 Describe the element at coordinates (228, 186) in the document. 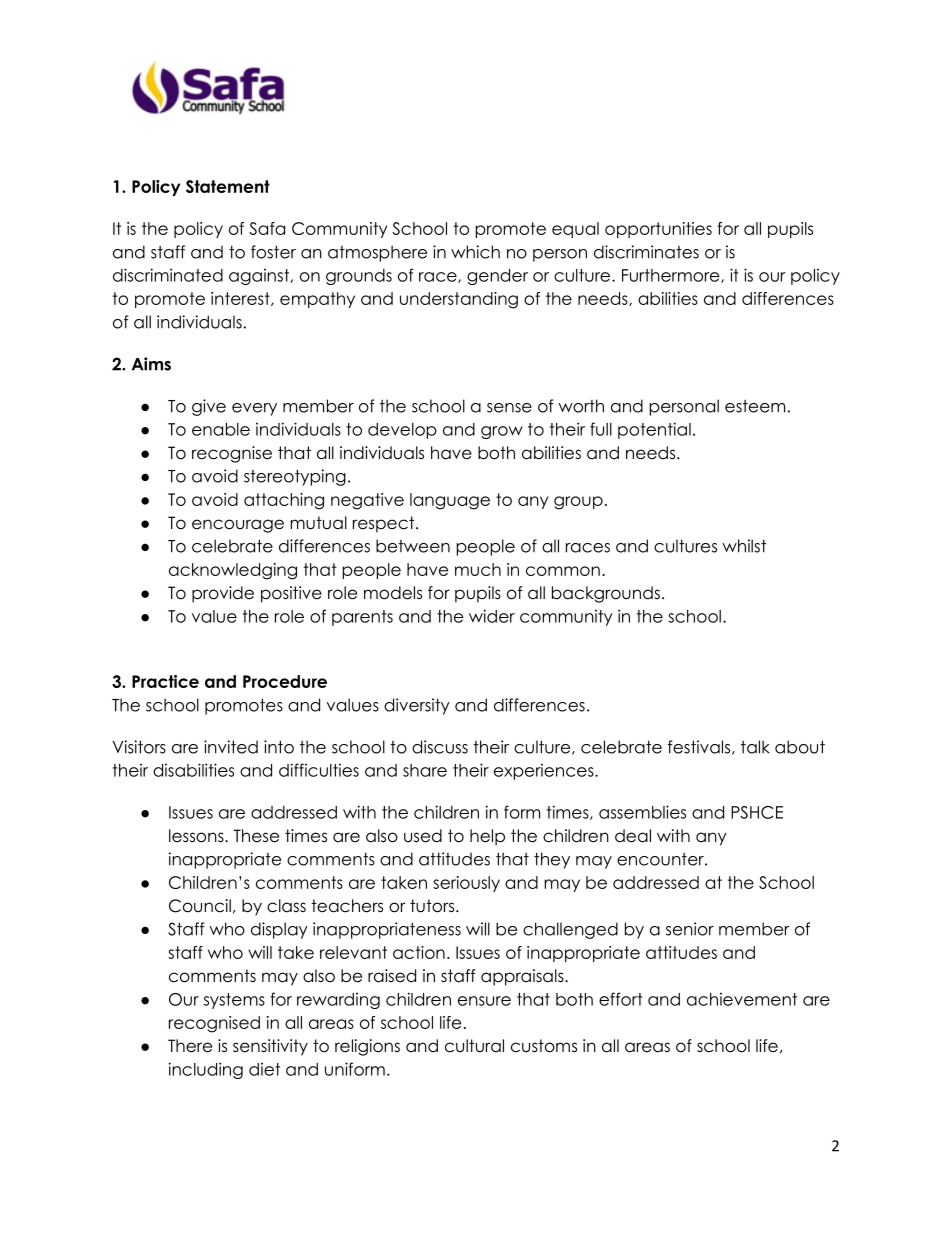

I see `Statement` at that location.
